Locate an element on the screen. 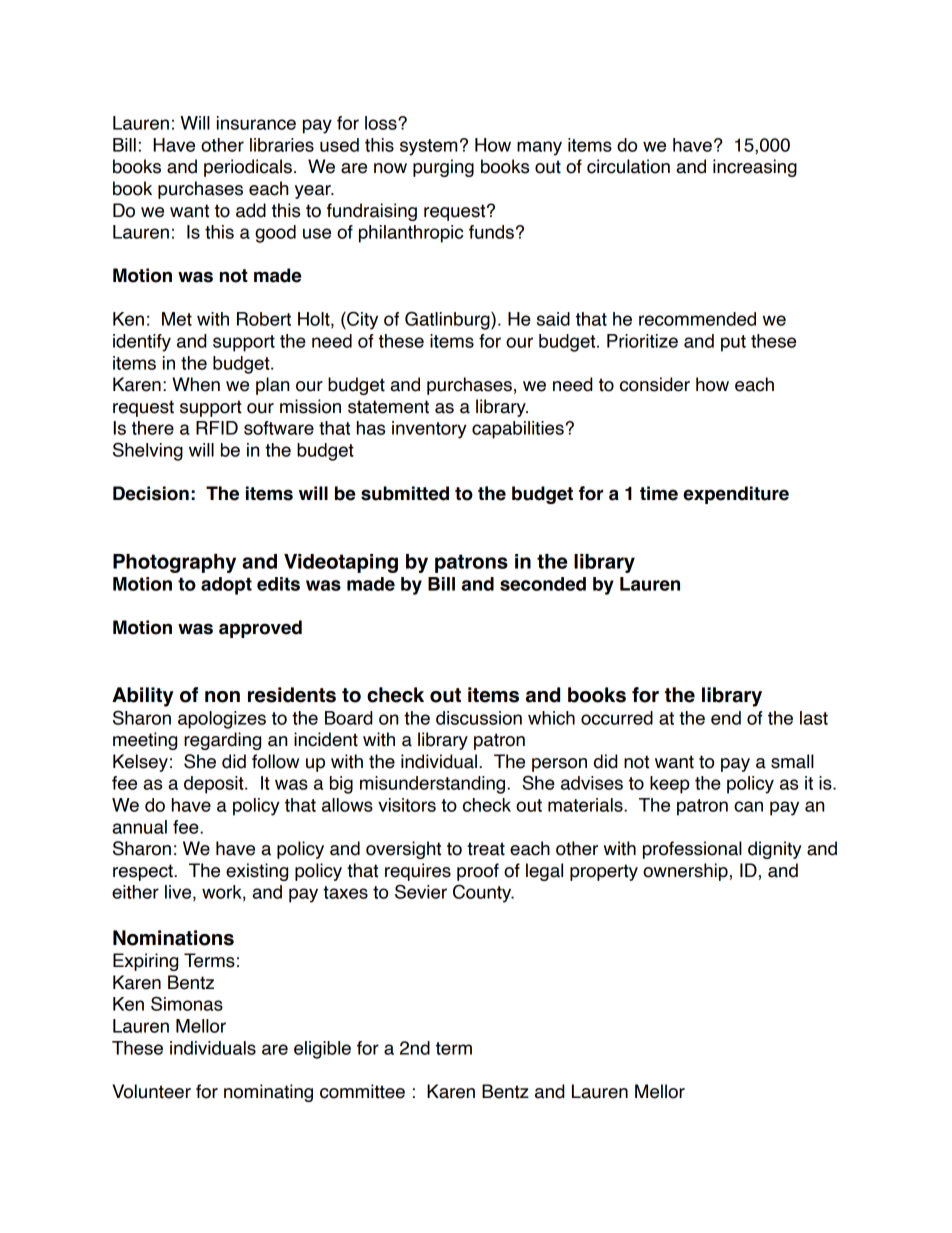  nominating is located at coordinates (268, 1093).
